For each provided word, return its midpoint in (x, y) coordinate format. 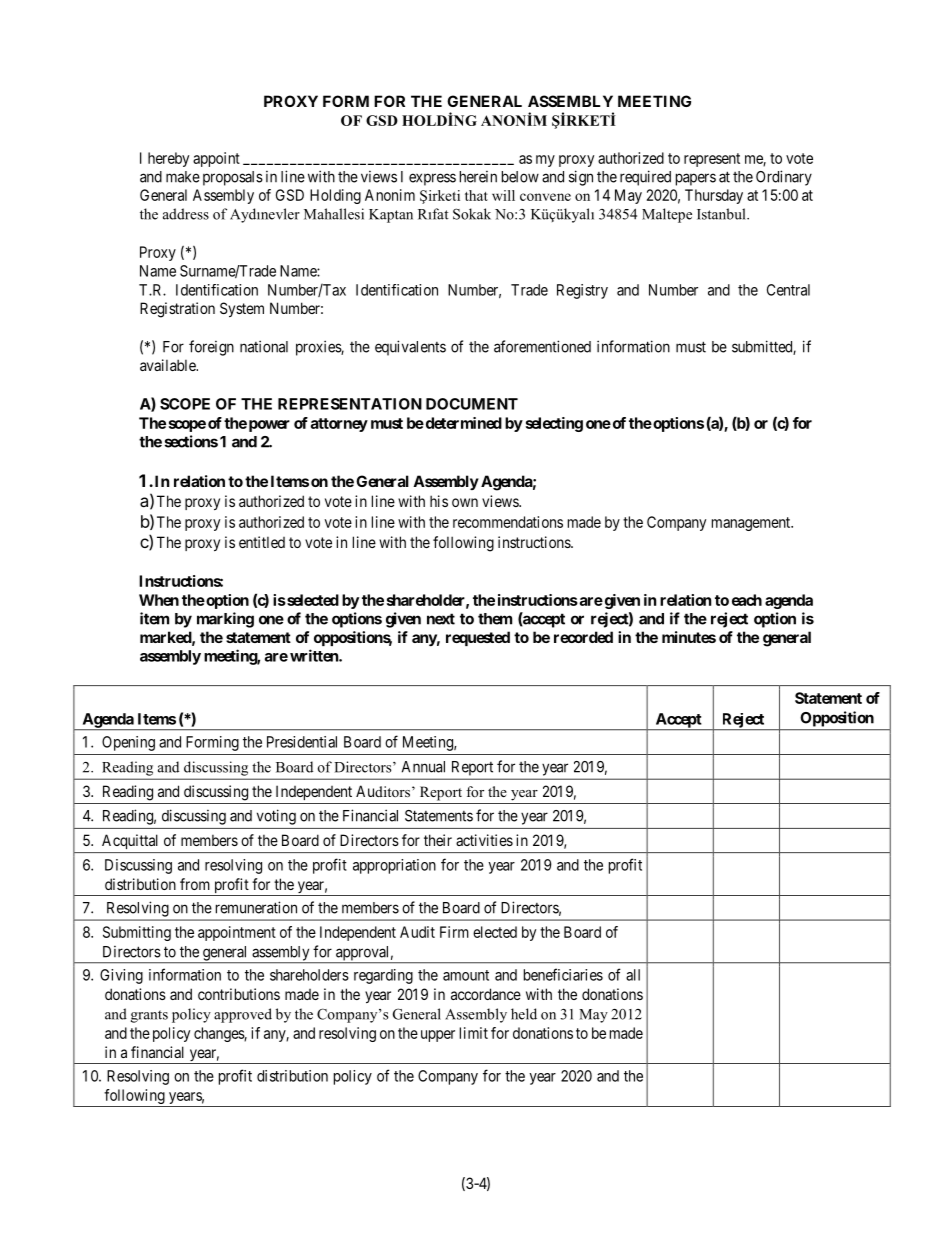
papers (696, 179)
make (183, 177)
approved (243, 1015)
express (432, 179)
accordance (486, 994)
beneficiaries (563, 974)
